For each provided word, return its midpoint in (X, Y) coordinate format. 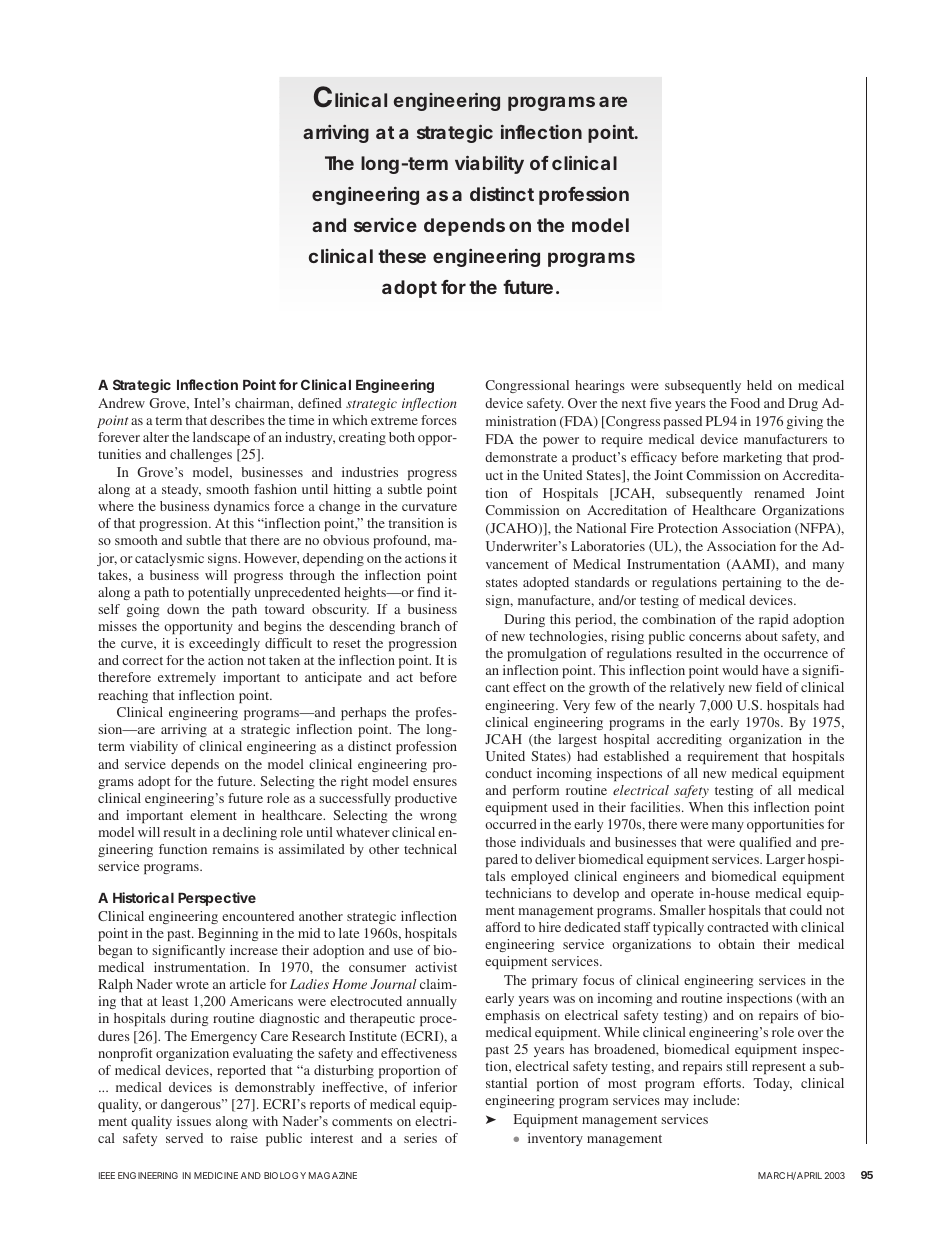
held (759, 385)
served (184, 1138)
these (402, 256)
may (676, 1103)
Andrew (121, 403)
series (420, 1138)
